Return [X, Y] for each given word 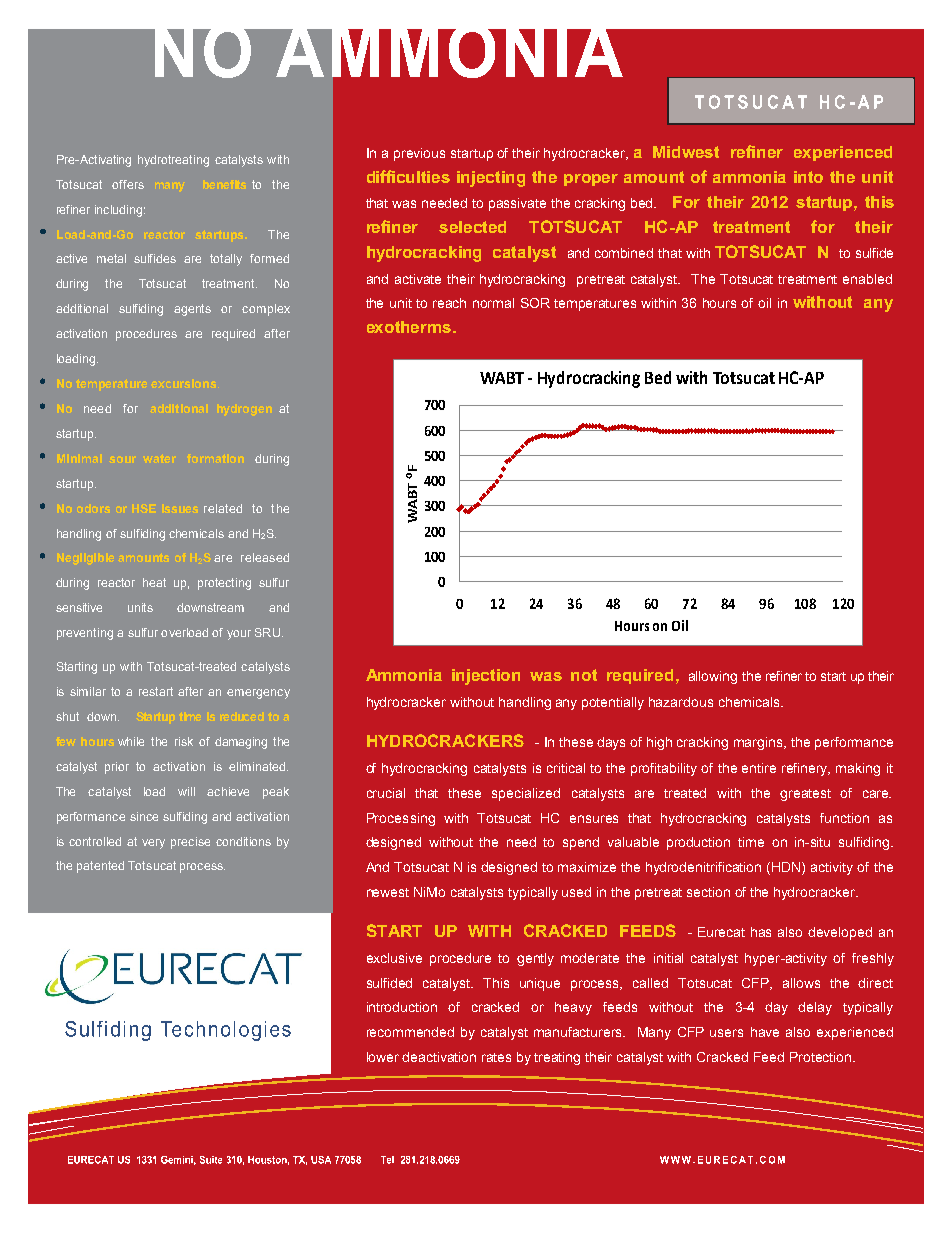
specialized [526, 794]
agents [192, 310]
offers [128, 184]
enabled [867, 279]
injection [486, 677]
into [808, 177]
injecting [491, 179]
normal [493, 303]
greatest [805, 795]
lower [383, 1057]
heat [154, 582]
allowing [713, 677]
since [144, 816]
